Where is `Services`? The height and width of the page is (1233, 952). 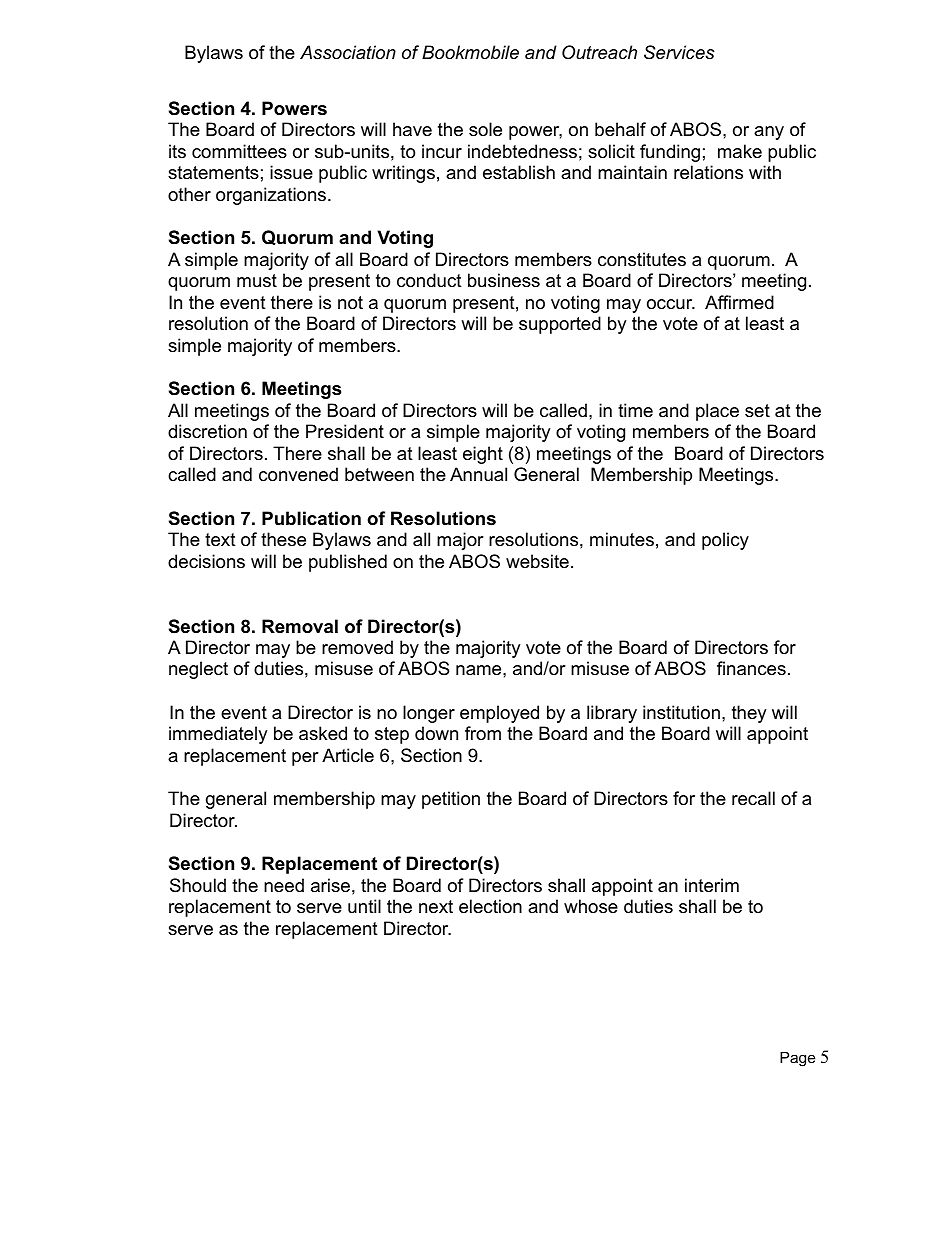
Services is located at coordinates (679, 52).
